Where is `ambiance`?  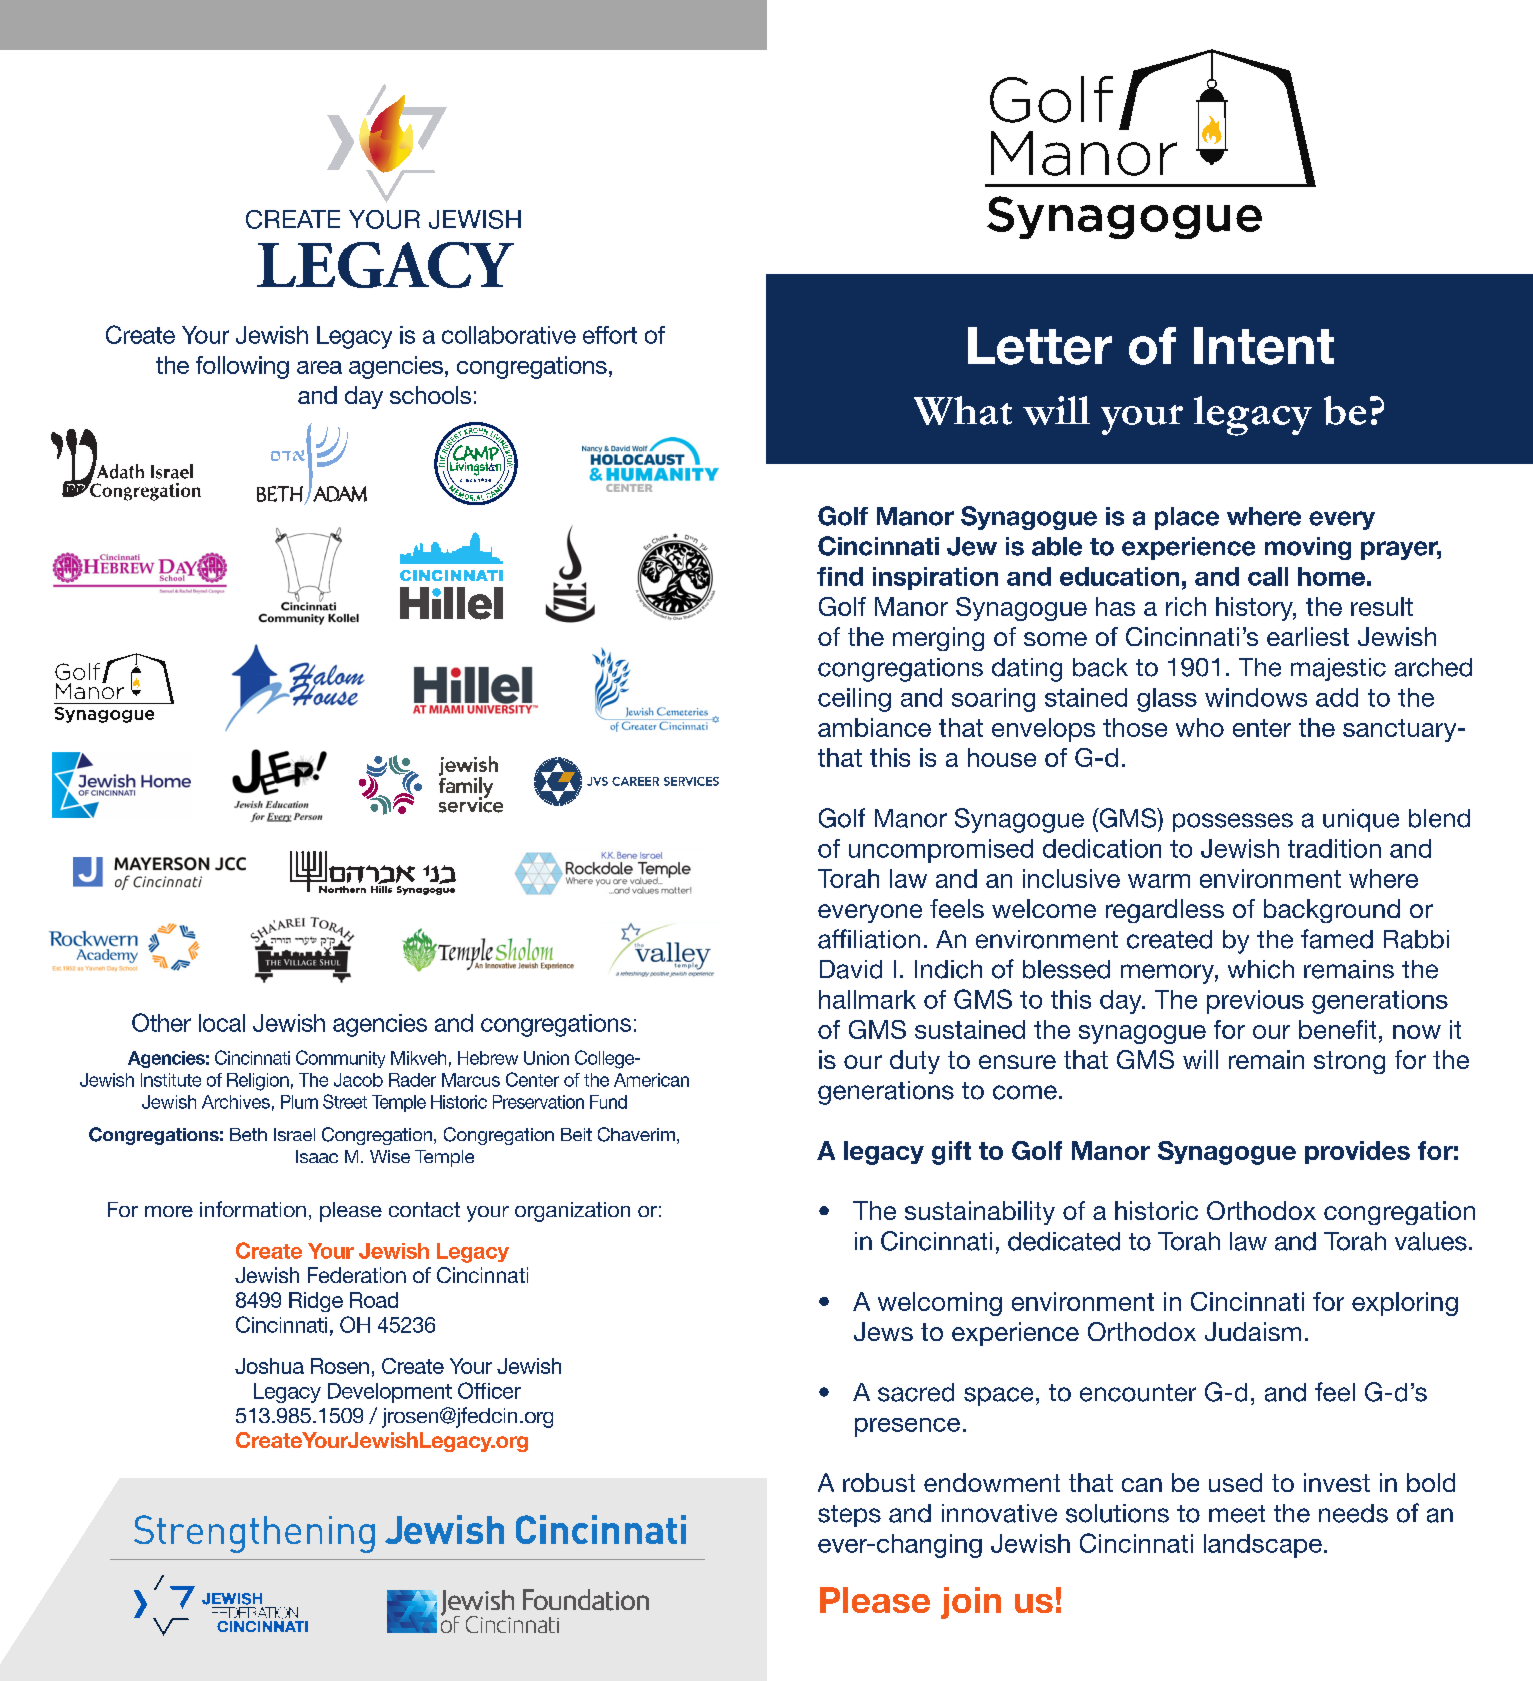 ambiance is located at coordinates (874, 727).
